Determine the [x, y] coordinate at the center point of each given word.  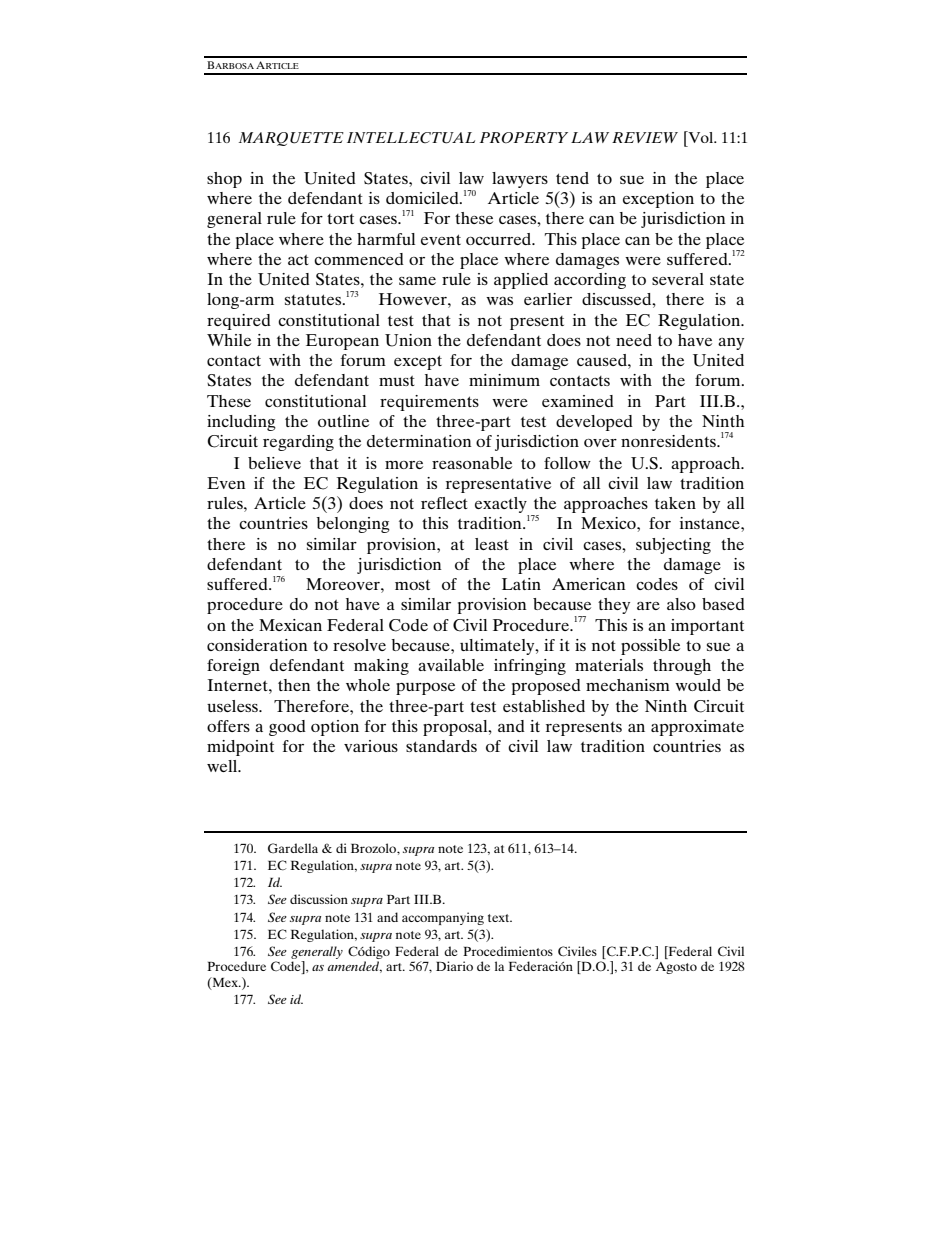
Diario [454, 966]
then [294, 685]
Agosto [676, 968]
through [682, 667]
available [451, 665]
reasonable [472, 463]
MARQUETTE [291, 139]
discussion [319, 899]
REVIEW [645, 137]
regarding [298, 443]
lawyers [520, 180]
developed [594, 423]
